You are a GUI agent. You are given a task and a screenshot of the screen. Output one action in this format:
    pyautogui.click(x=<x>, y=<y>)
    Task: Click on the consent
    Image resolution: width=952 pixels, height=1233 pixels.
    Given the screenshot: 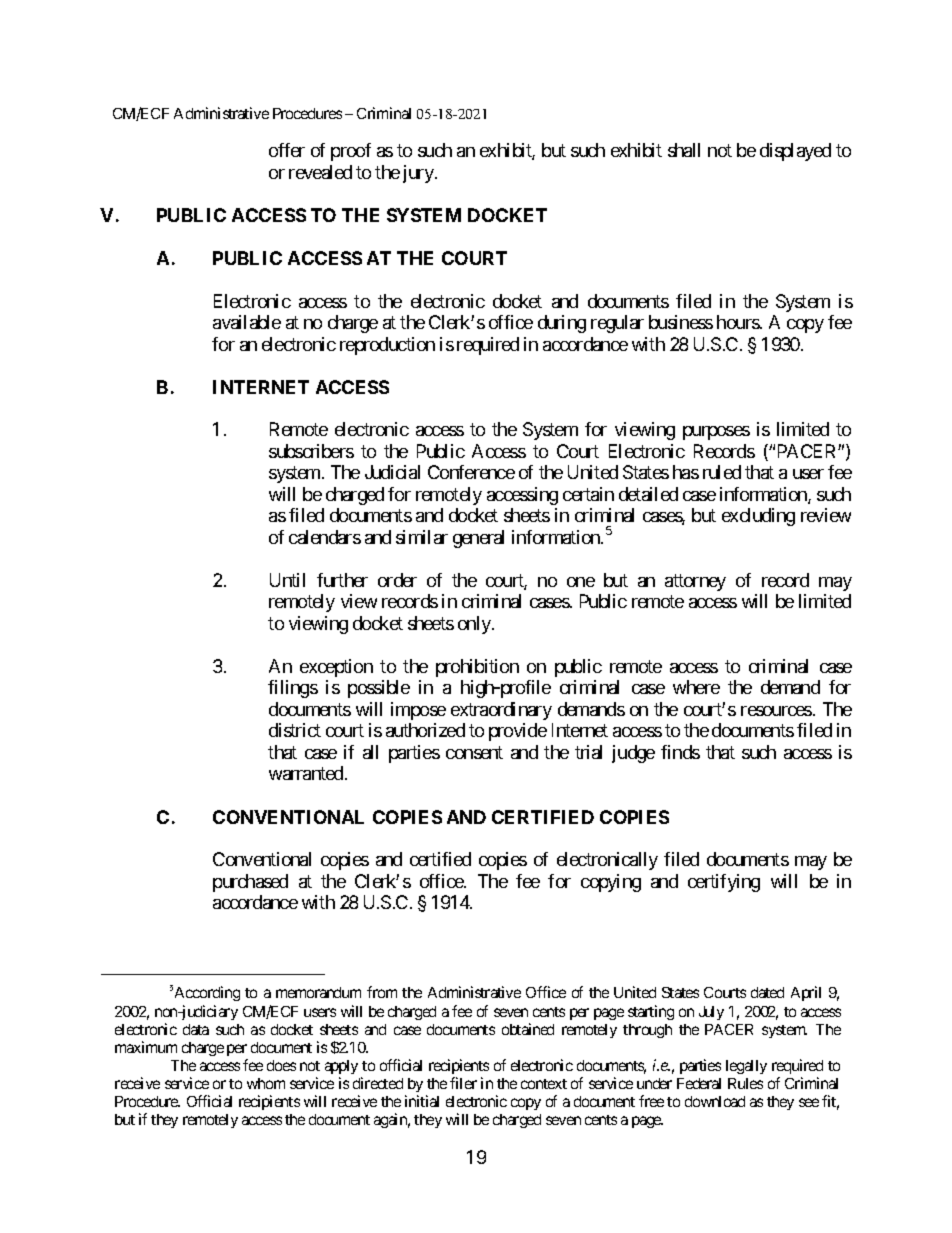 What is the action you would take?
    pyautogui.click(x=474, y=752)
